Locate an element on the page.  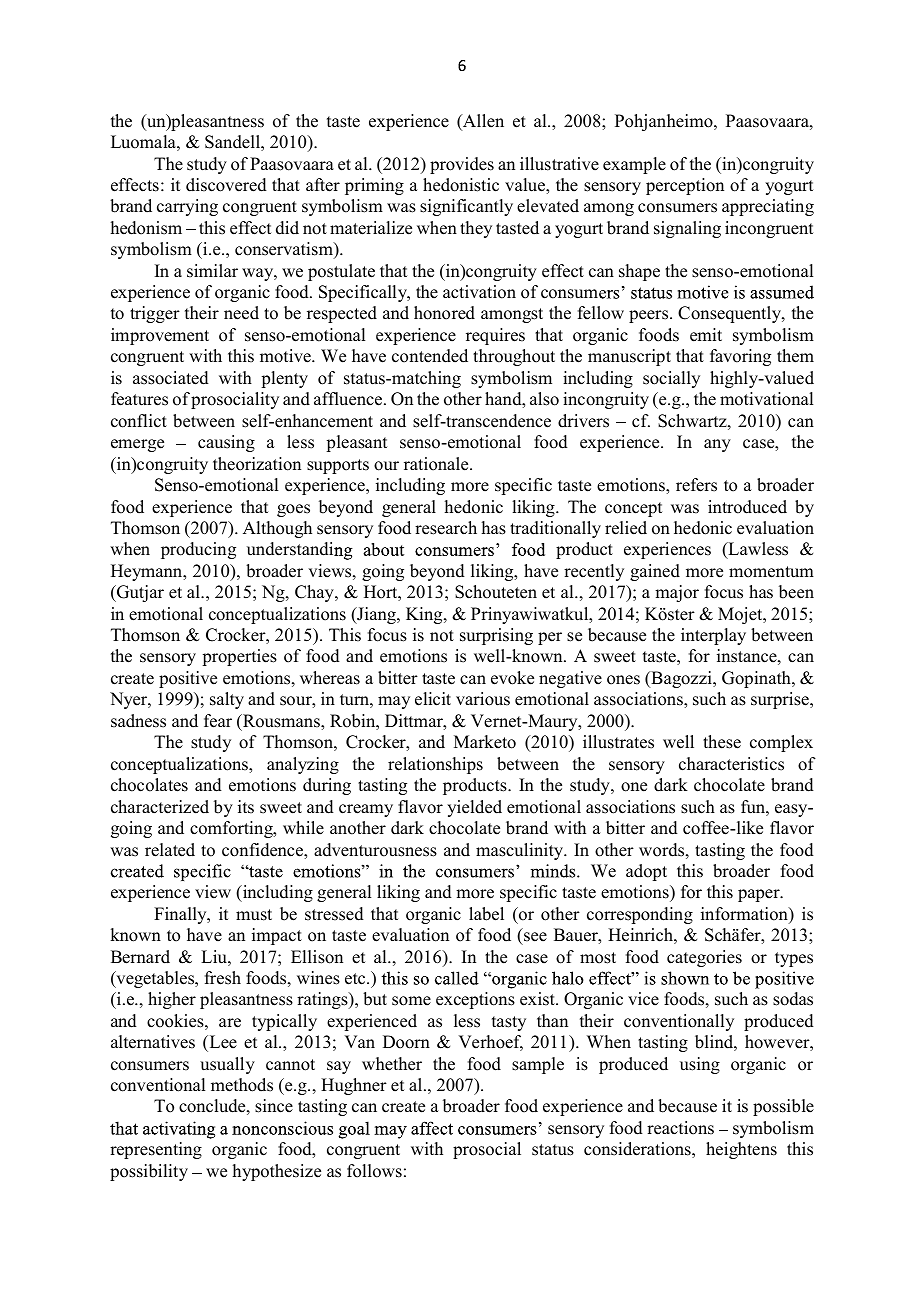
perception is located at coordinates (685, 186).
